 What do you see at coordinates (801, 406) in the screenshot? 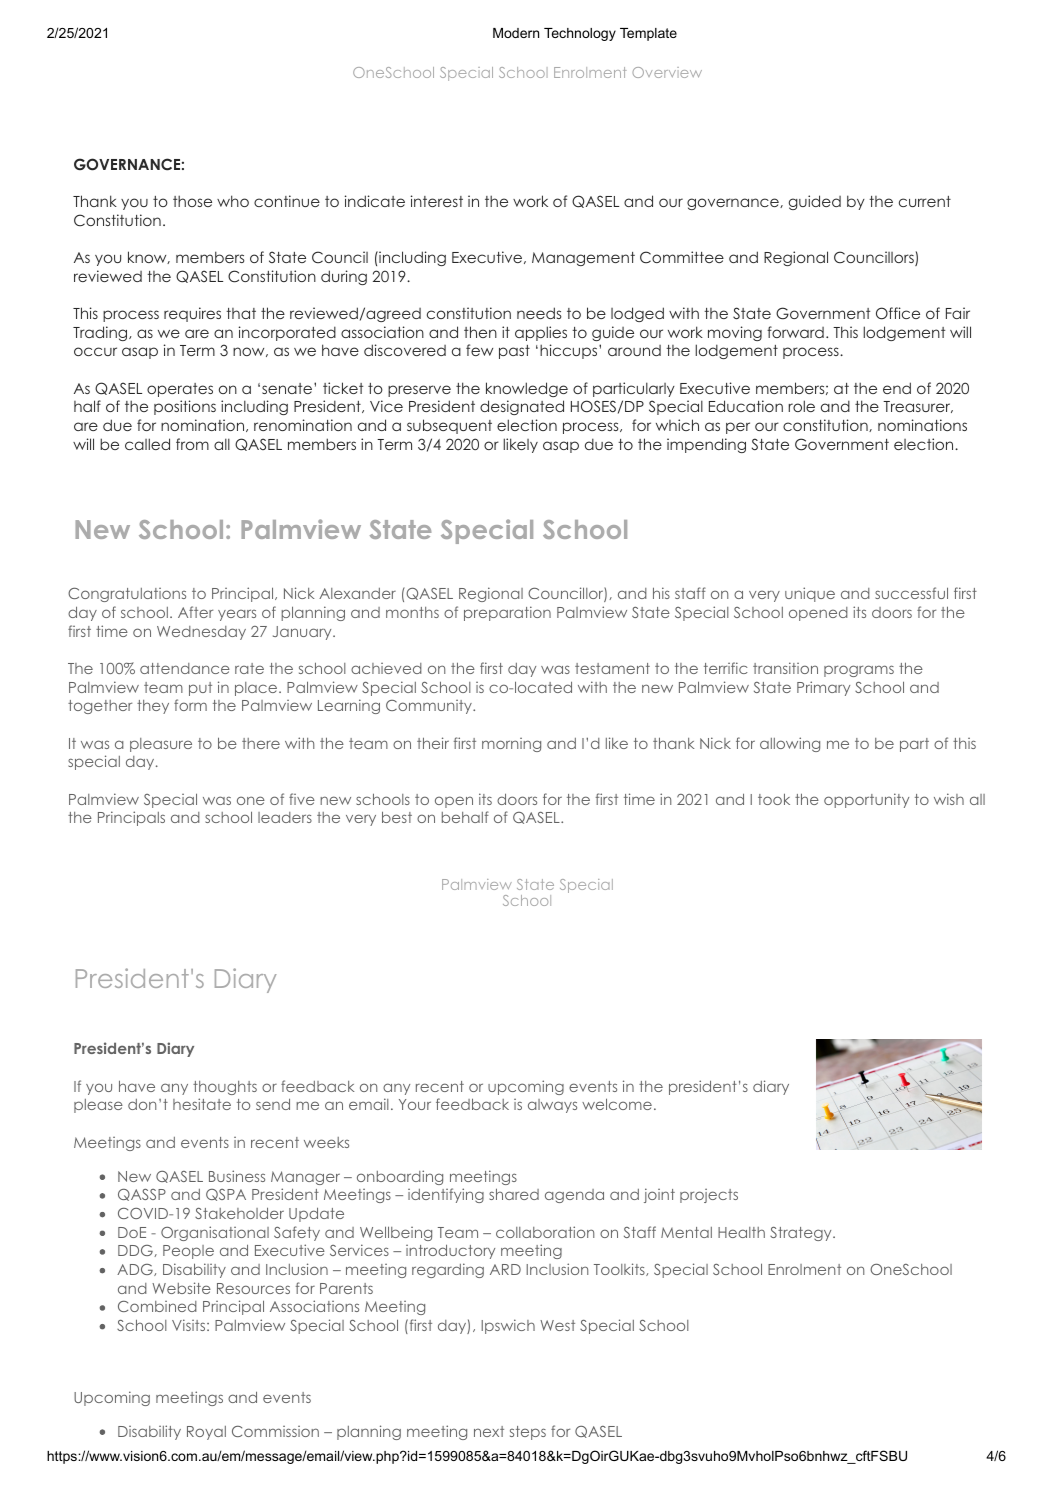
I see `role` at bounding box center [801, 406].
